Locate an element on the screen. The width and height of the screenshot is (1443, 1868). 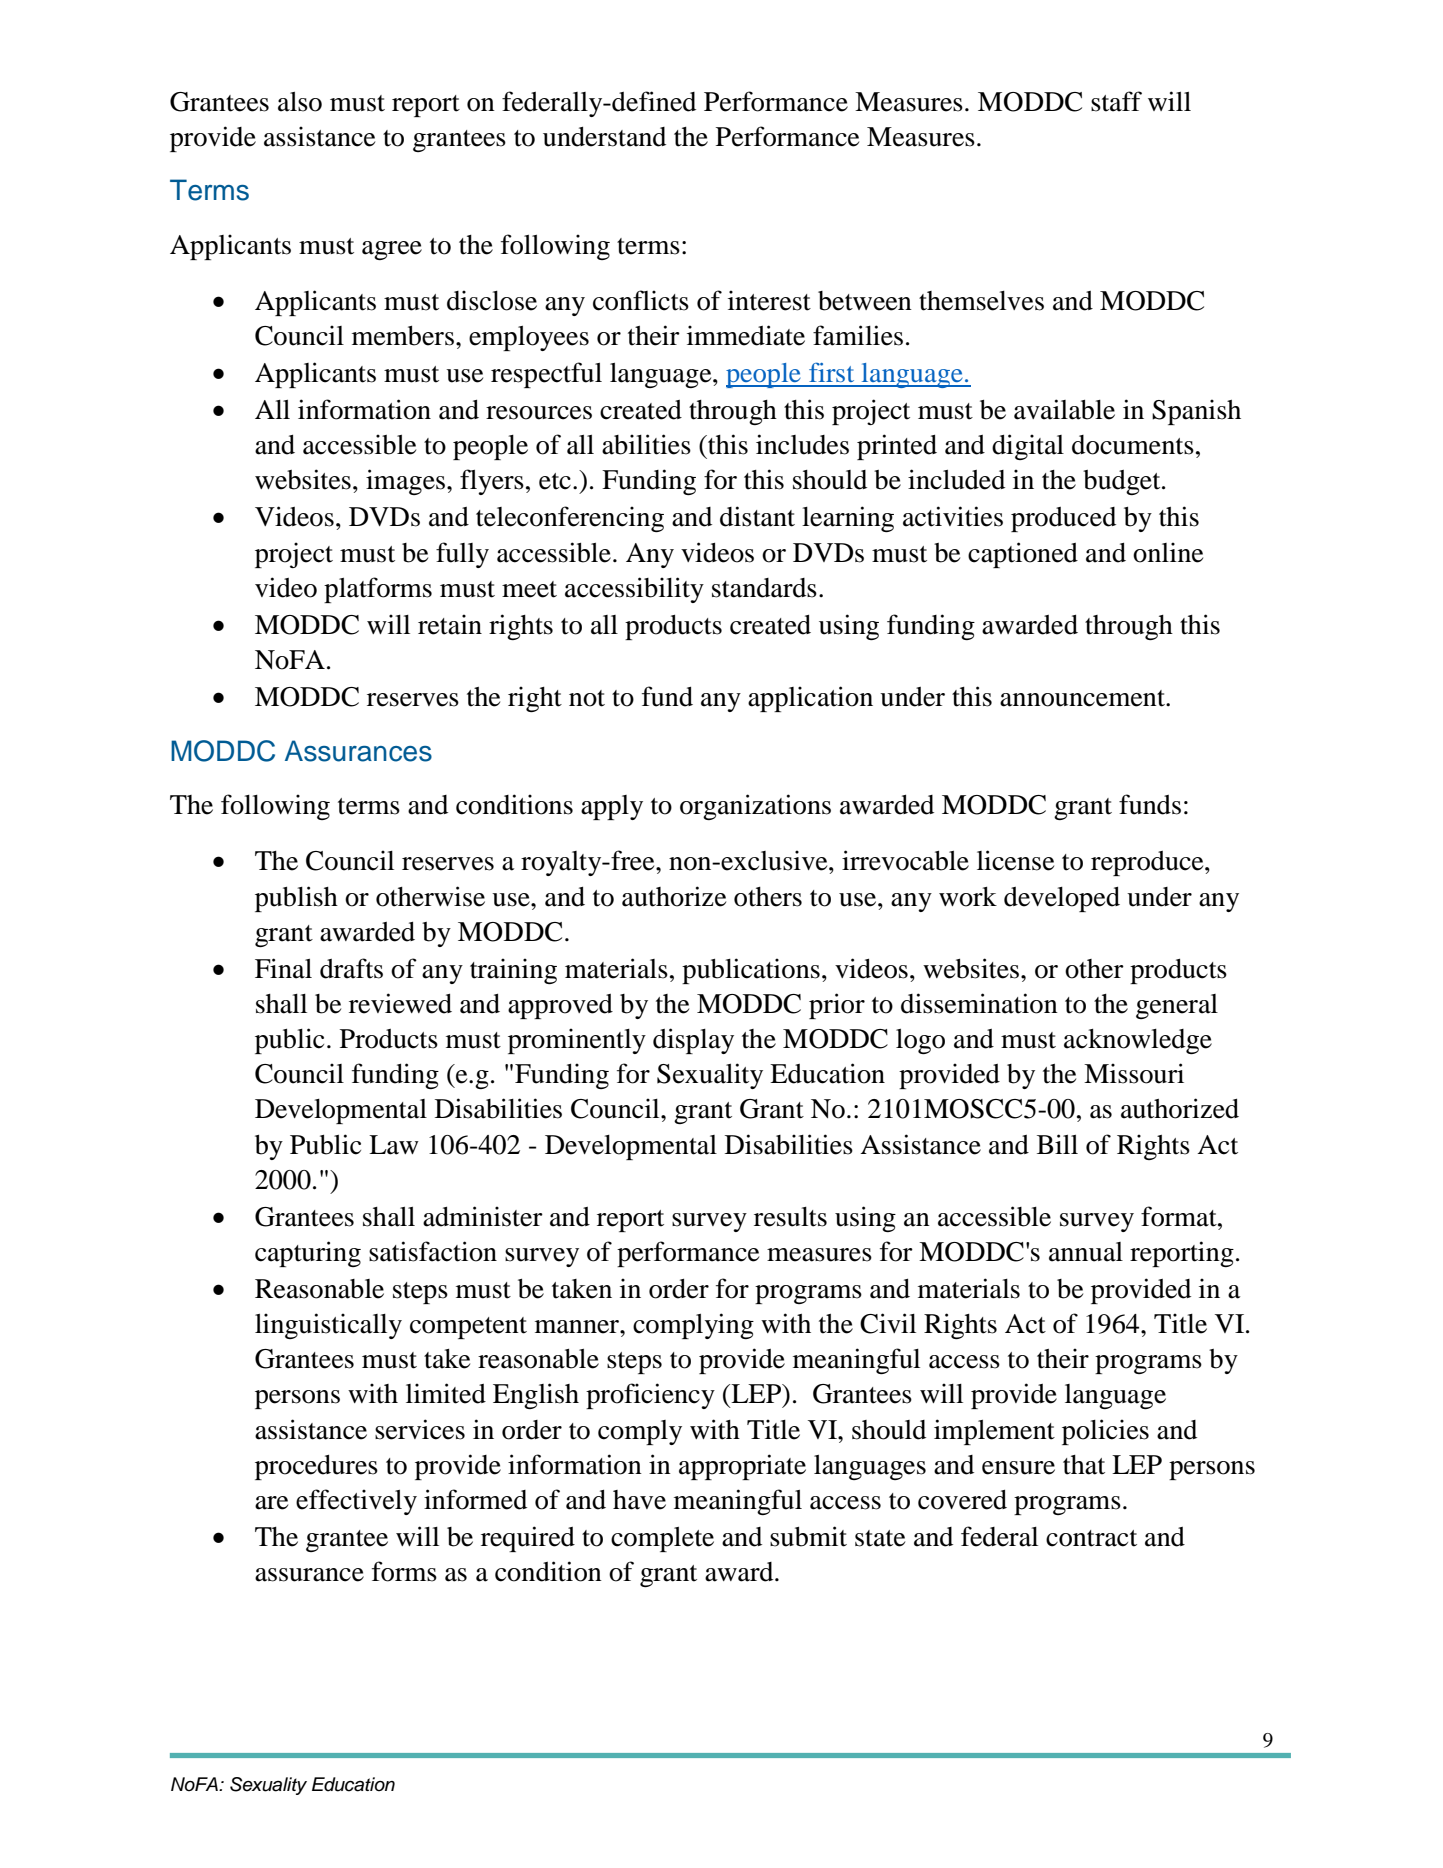
appropriate is located at coordinates (742, 1467).
